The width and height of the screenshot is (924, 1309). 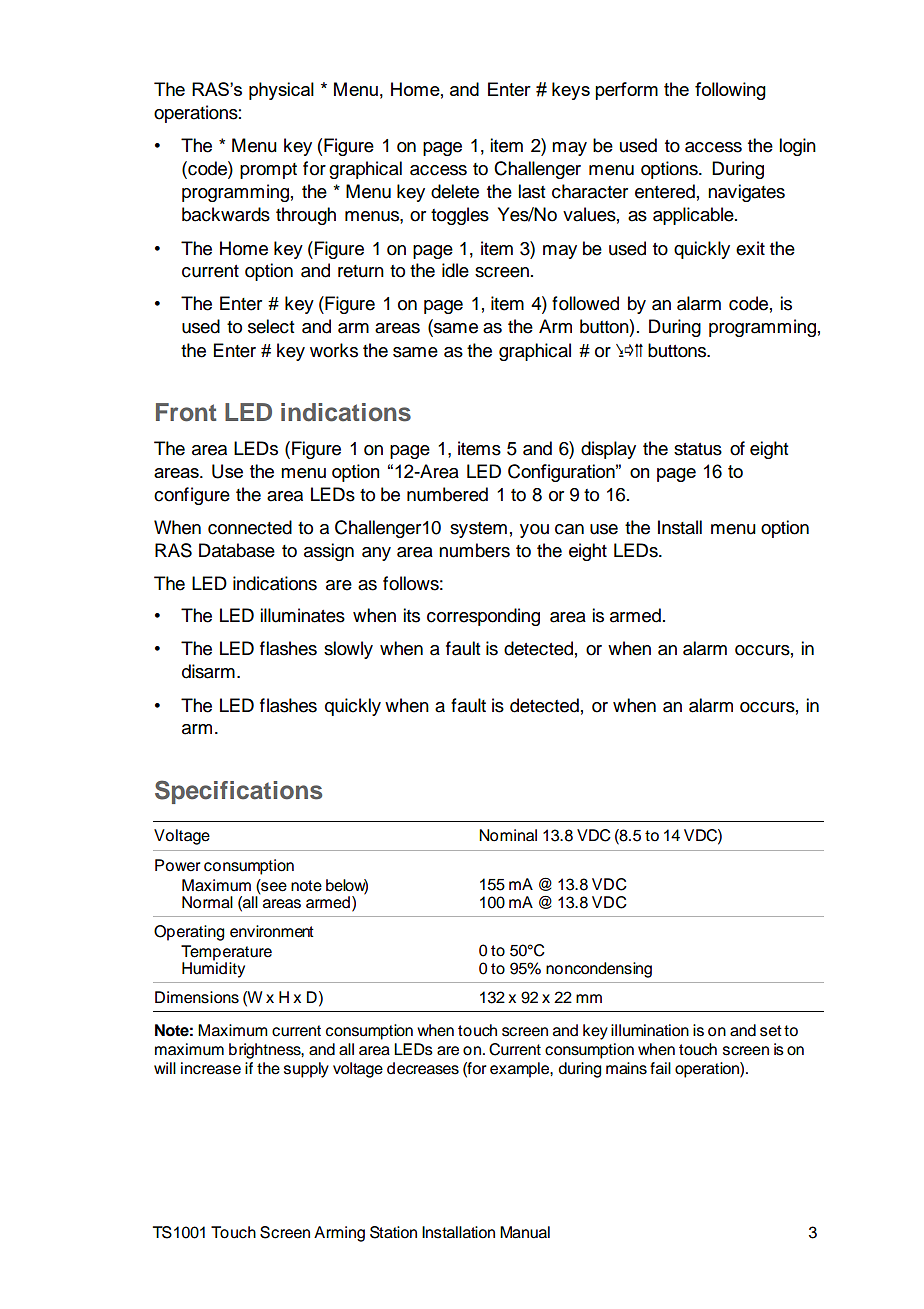 I want to click on status, so click(x=698, y=449).
